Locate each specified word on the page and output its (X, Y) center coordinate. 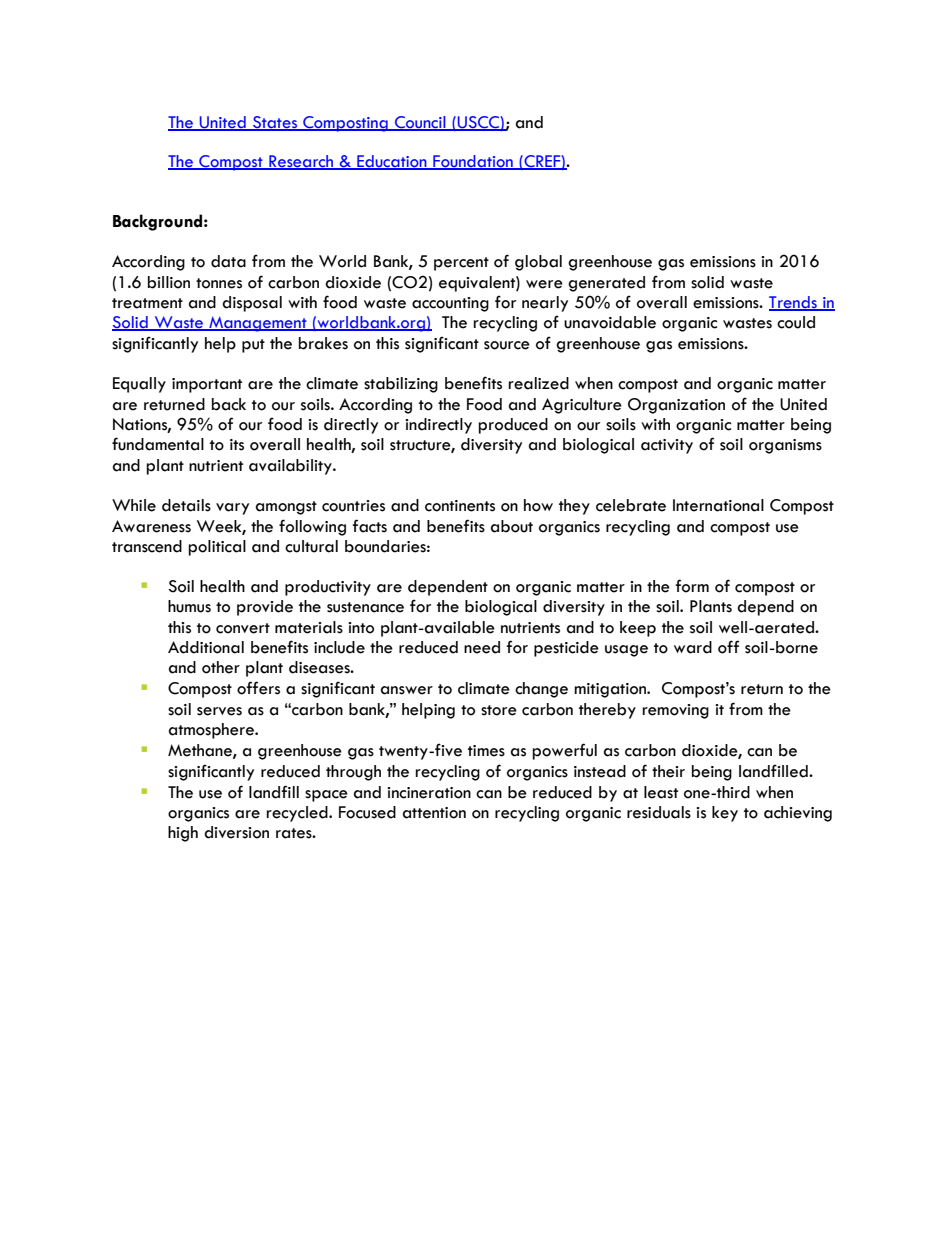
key (725, 814)
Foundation (473, 162)
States (275, 123)
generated (606, 284)
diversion (236, 832)
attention (434, 813)
